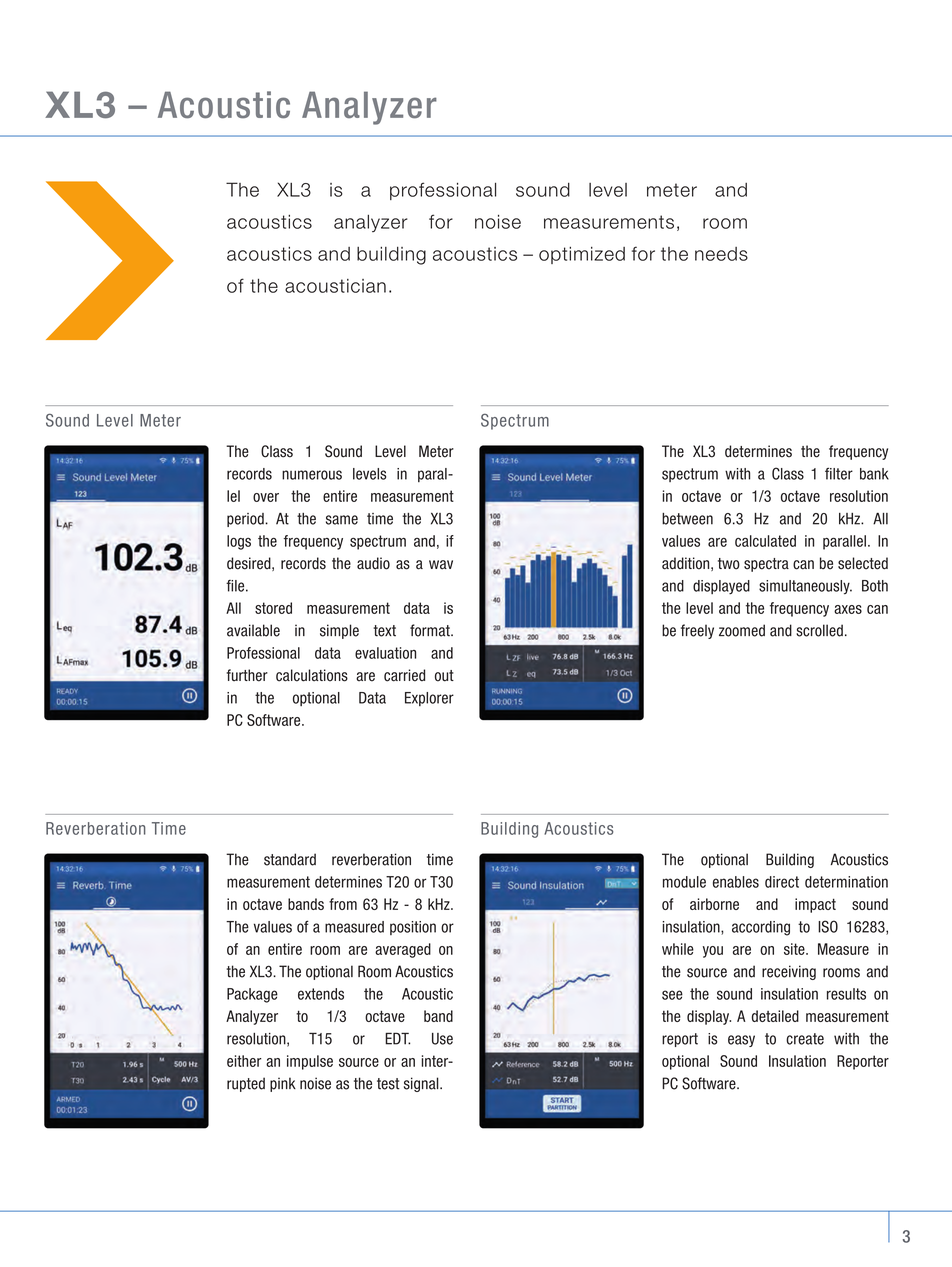 Image resolution: width=952 pixels, height=1267 pixels. Describe the element at coordinates (839, 473) in the screenshot. I see `filter` at that location.
